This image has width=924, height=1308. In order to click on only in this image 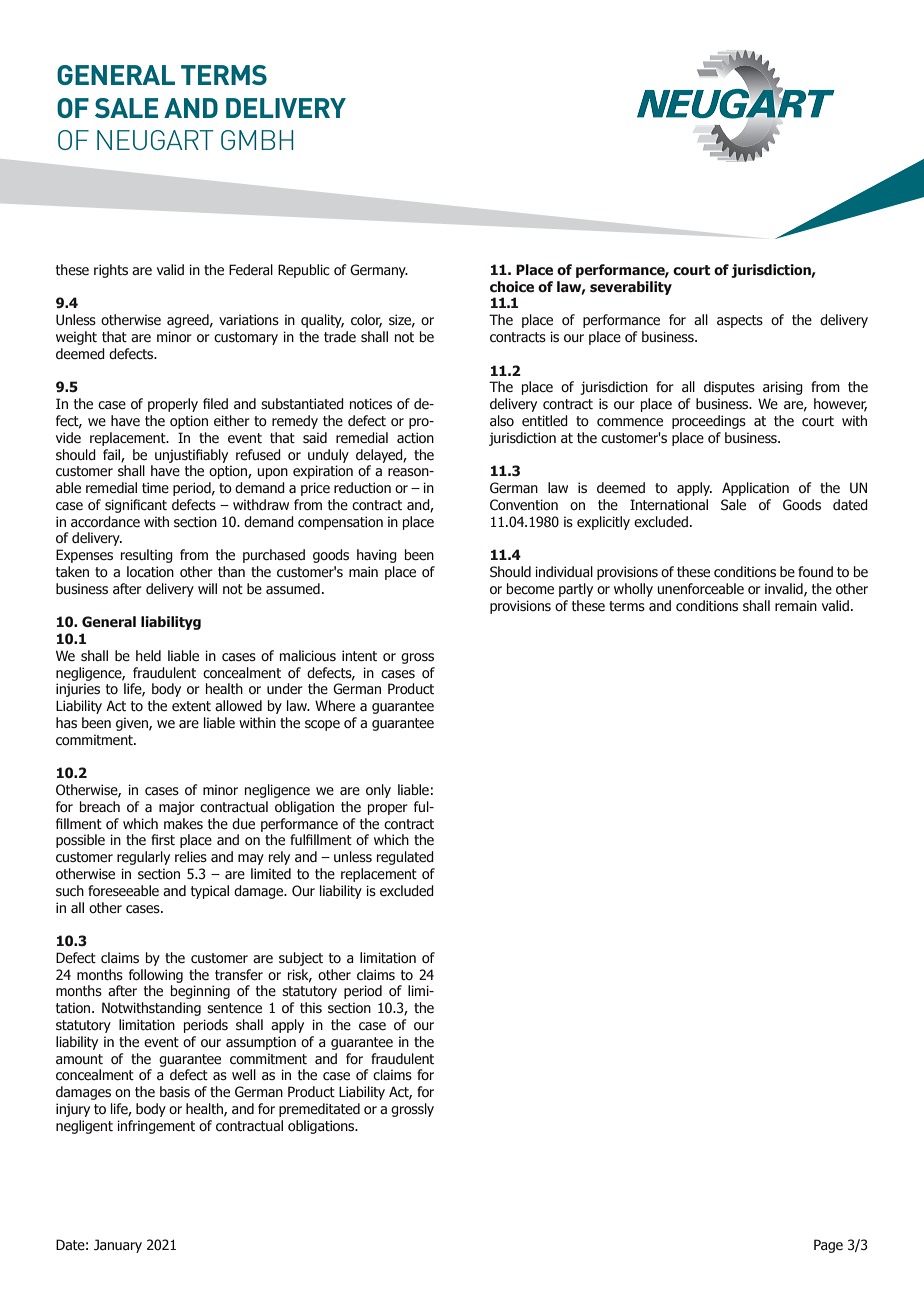, I will do `click(378, 791)`.
